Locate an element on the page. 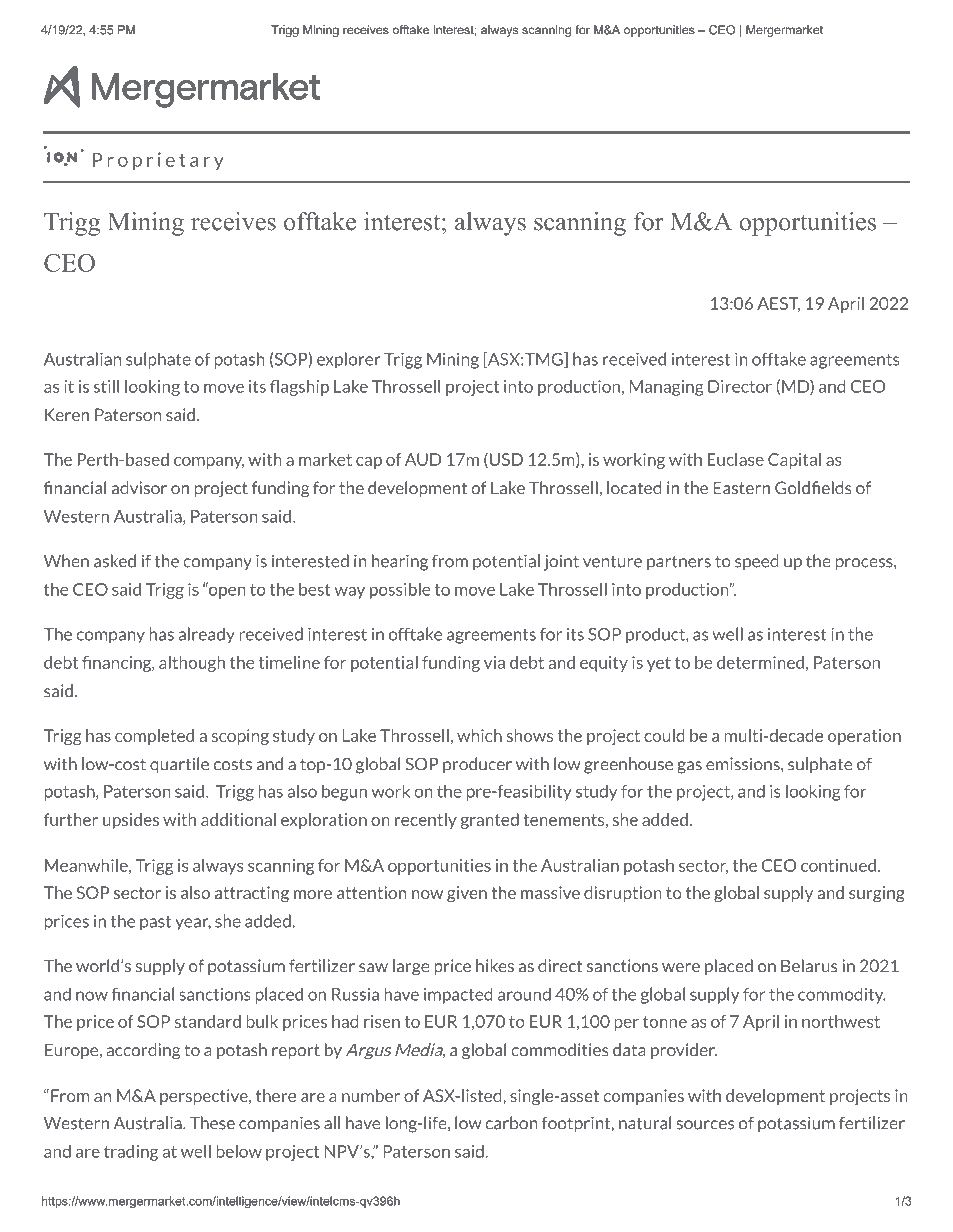  given is located at coordinates (467, 894).
